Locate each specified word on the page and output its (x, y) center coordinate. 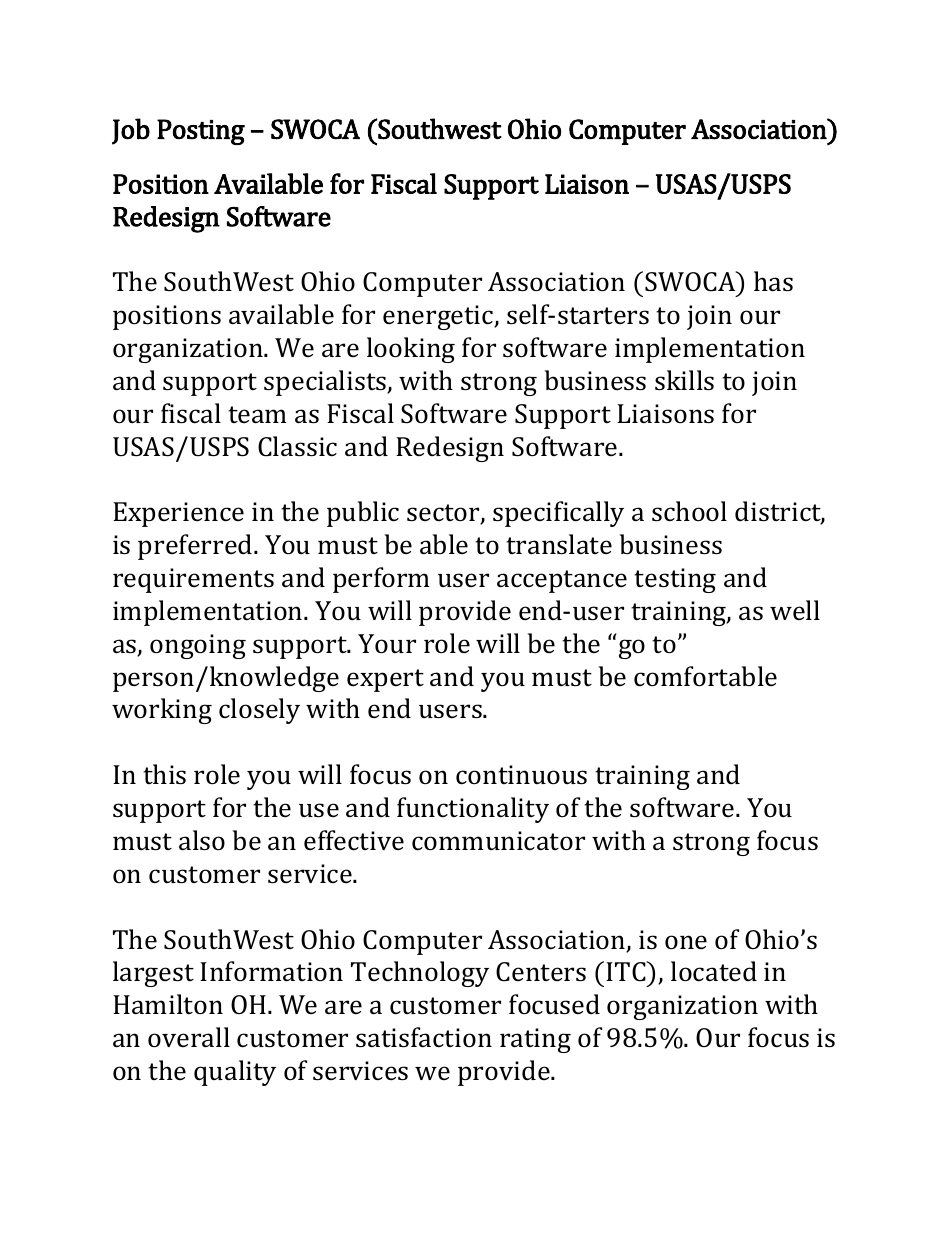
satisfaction (424, 1037)
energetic (439, 317)
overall (189, 1037)
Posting (201, 132)
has (773, 281)
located (714, 971)
